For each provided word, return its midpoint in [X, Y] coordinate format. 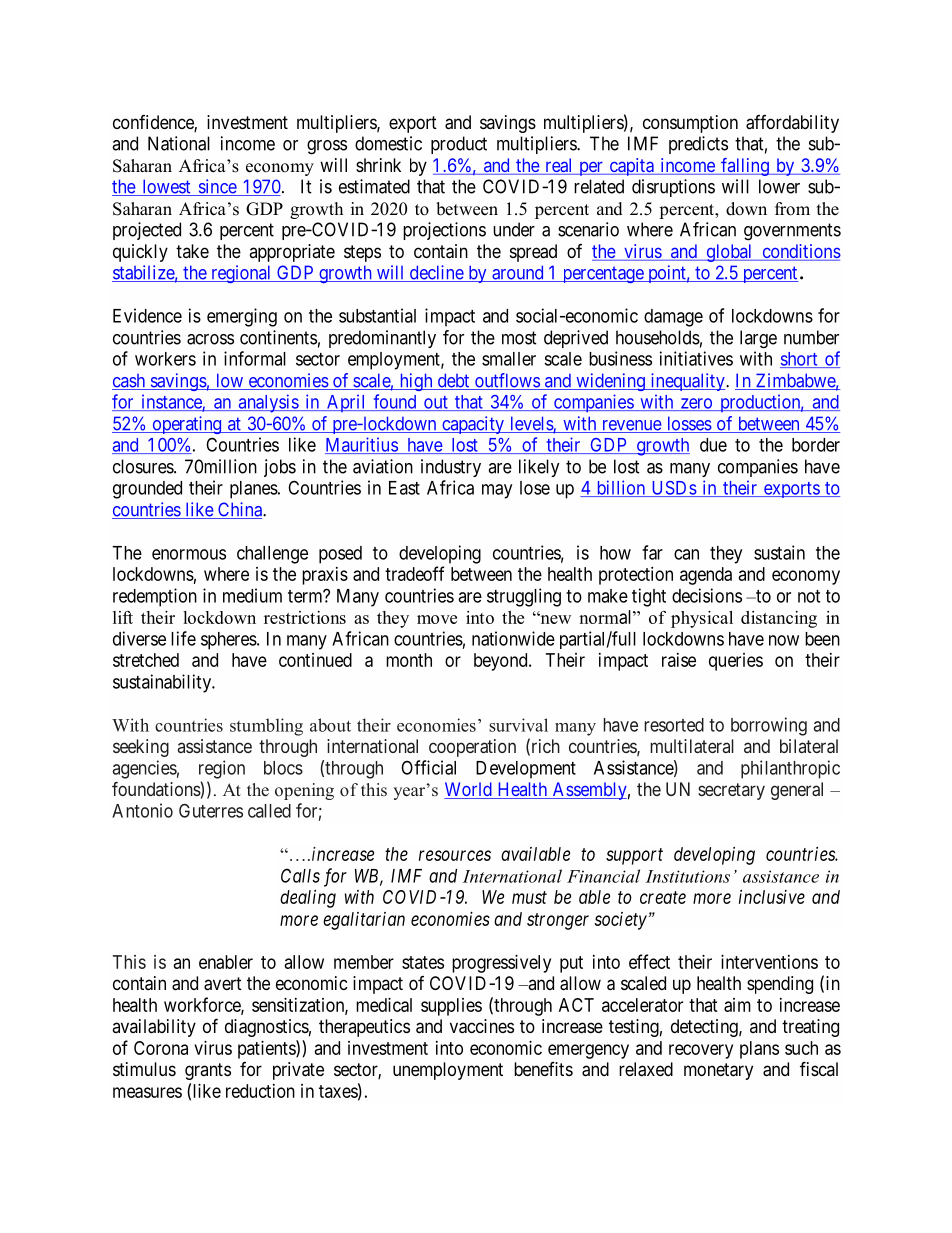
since [217, 187]
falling [745, 167]
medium [252, 595]
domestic [388, 143]
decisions [707, 595]
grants [208, 1071]
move [437, 619]
